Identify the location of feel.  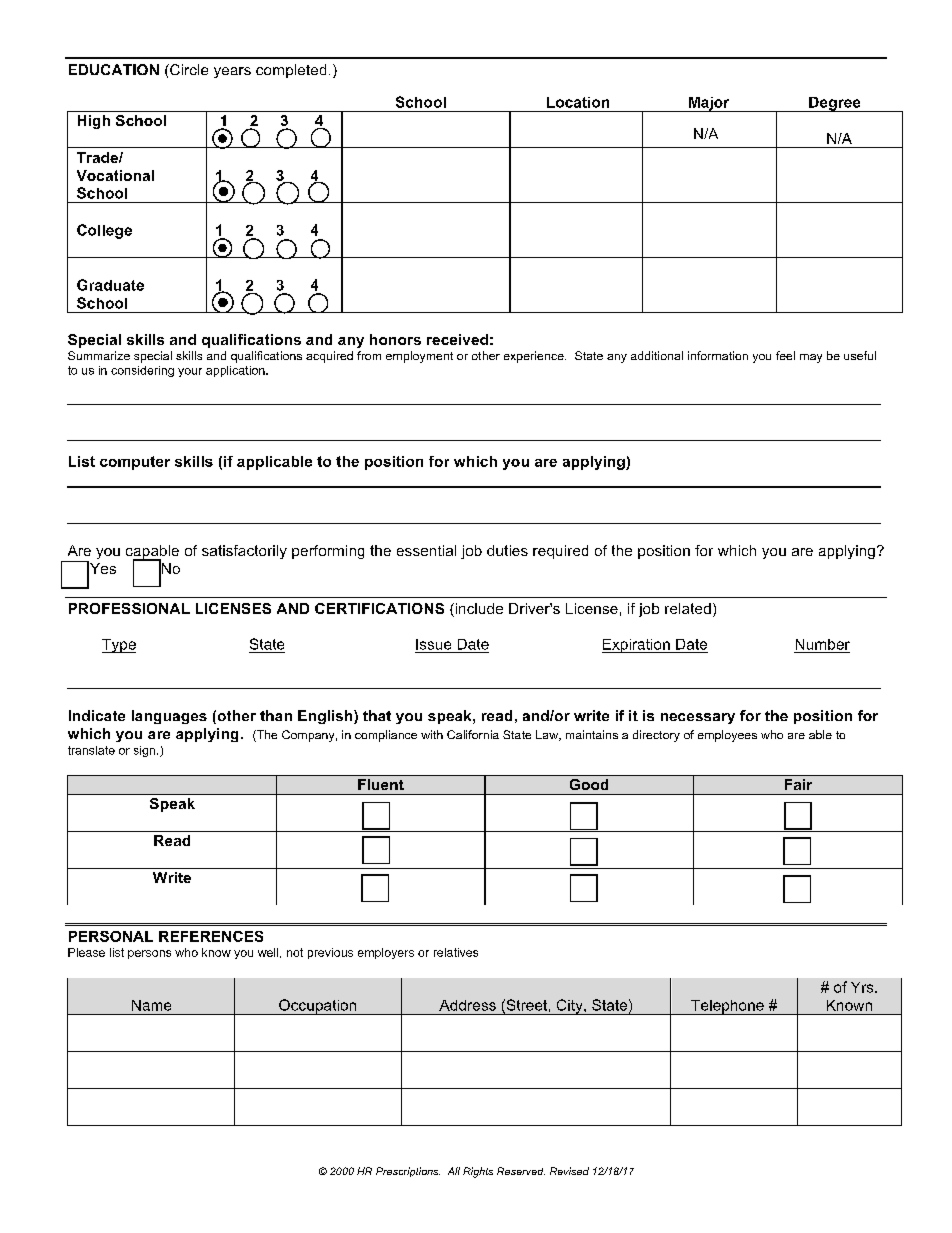
(785, 355).
